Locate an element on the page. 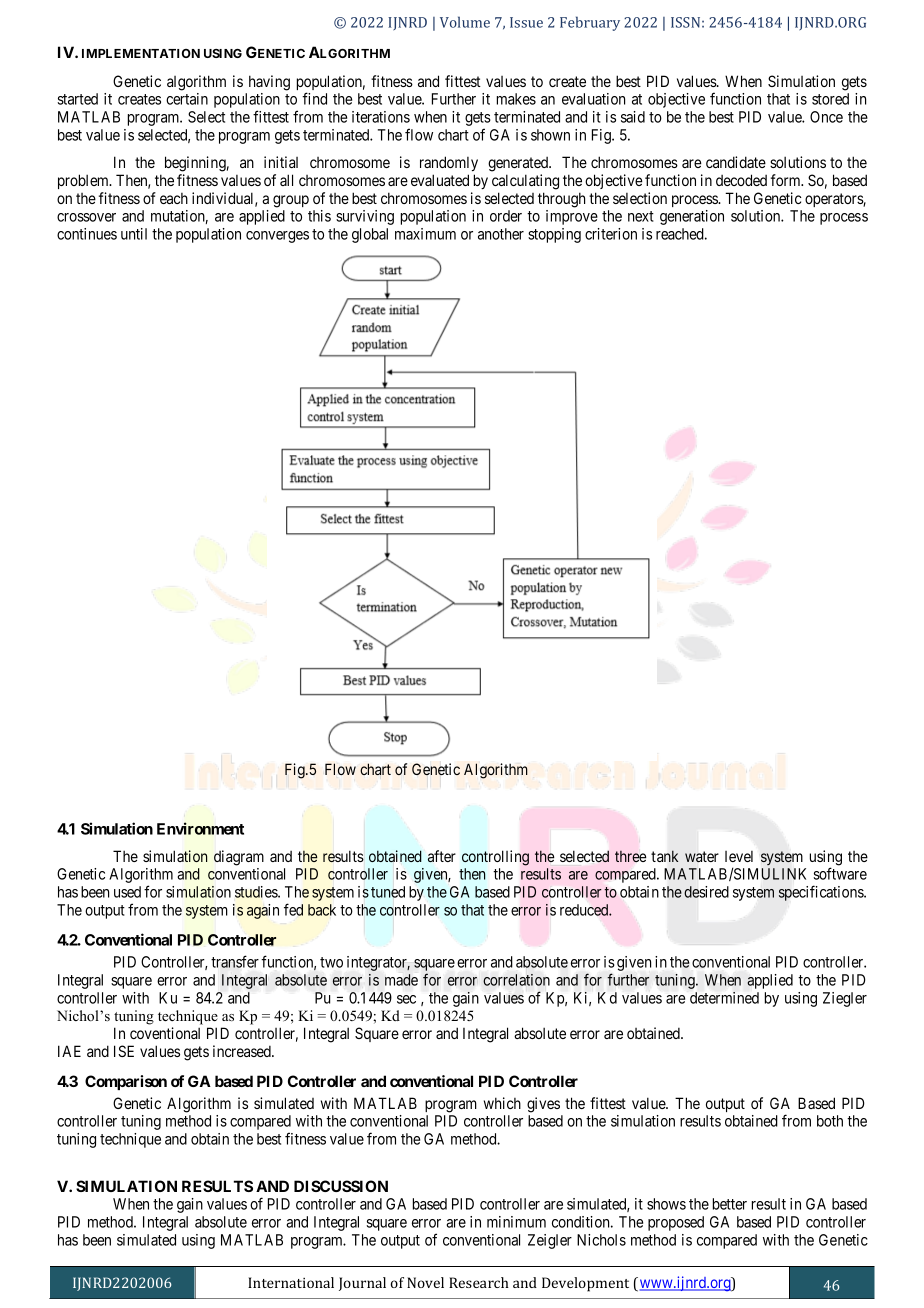 Image resolution: width=924 pixels, height=1308 pixels. generation is located at coordinates (692, 217).
